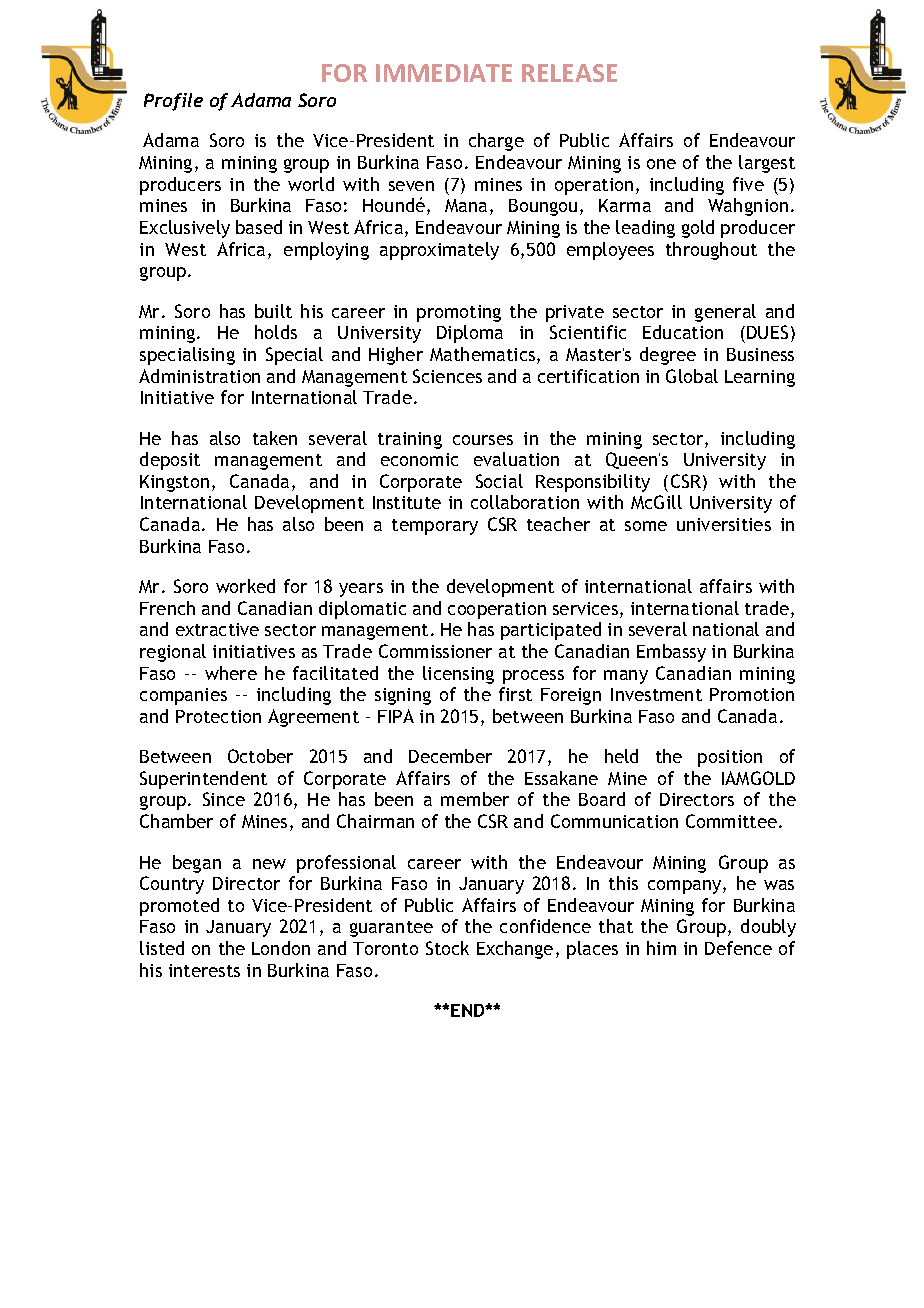 The height and width of the image is (1308, 924). Describe the element at coordinates (450, 756) in the image. I see `December` at that location.
